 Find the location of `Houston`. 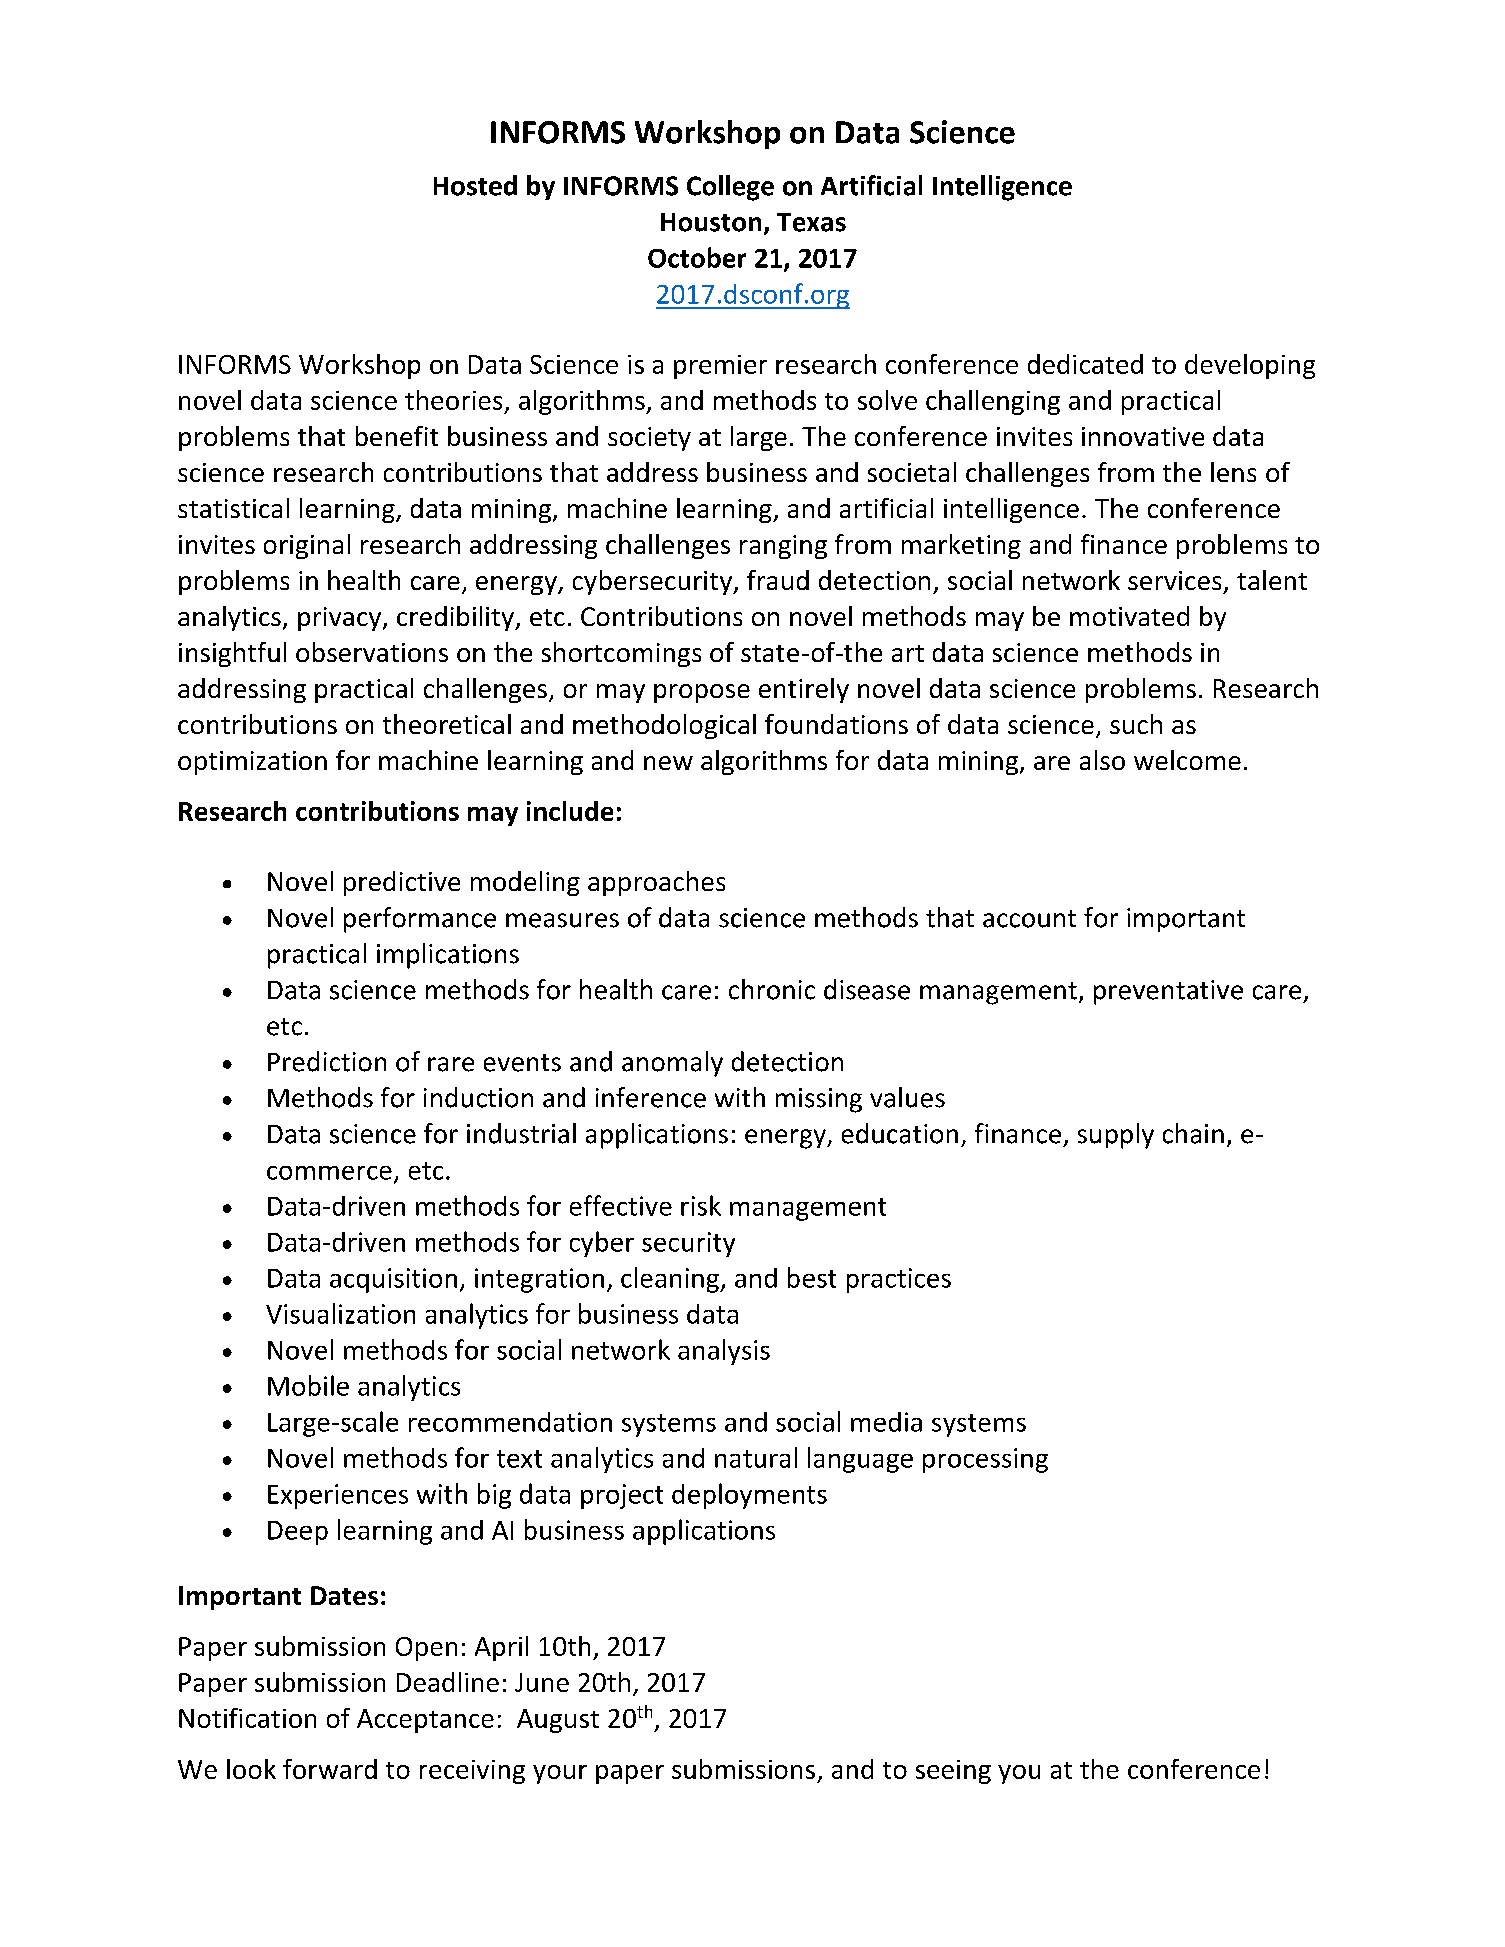

Houston is located at coordinates (711, 222).
